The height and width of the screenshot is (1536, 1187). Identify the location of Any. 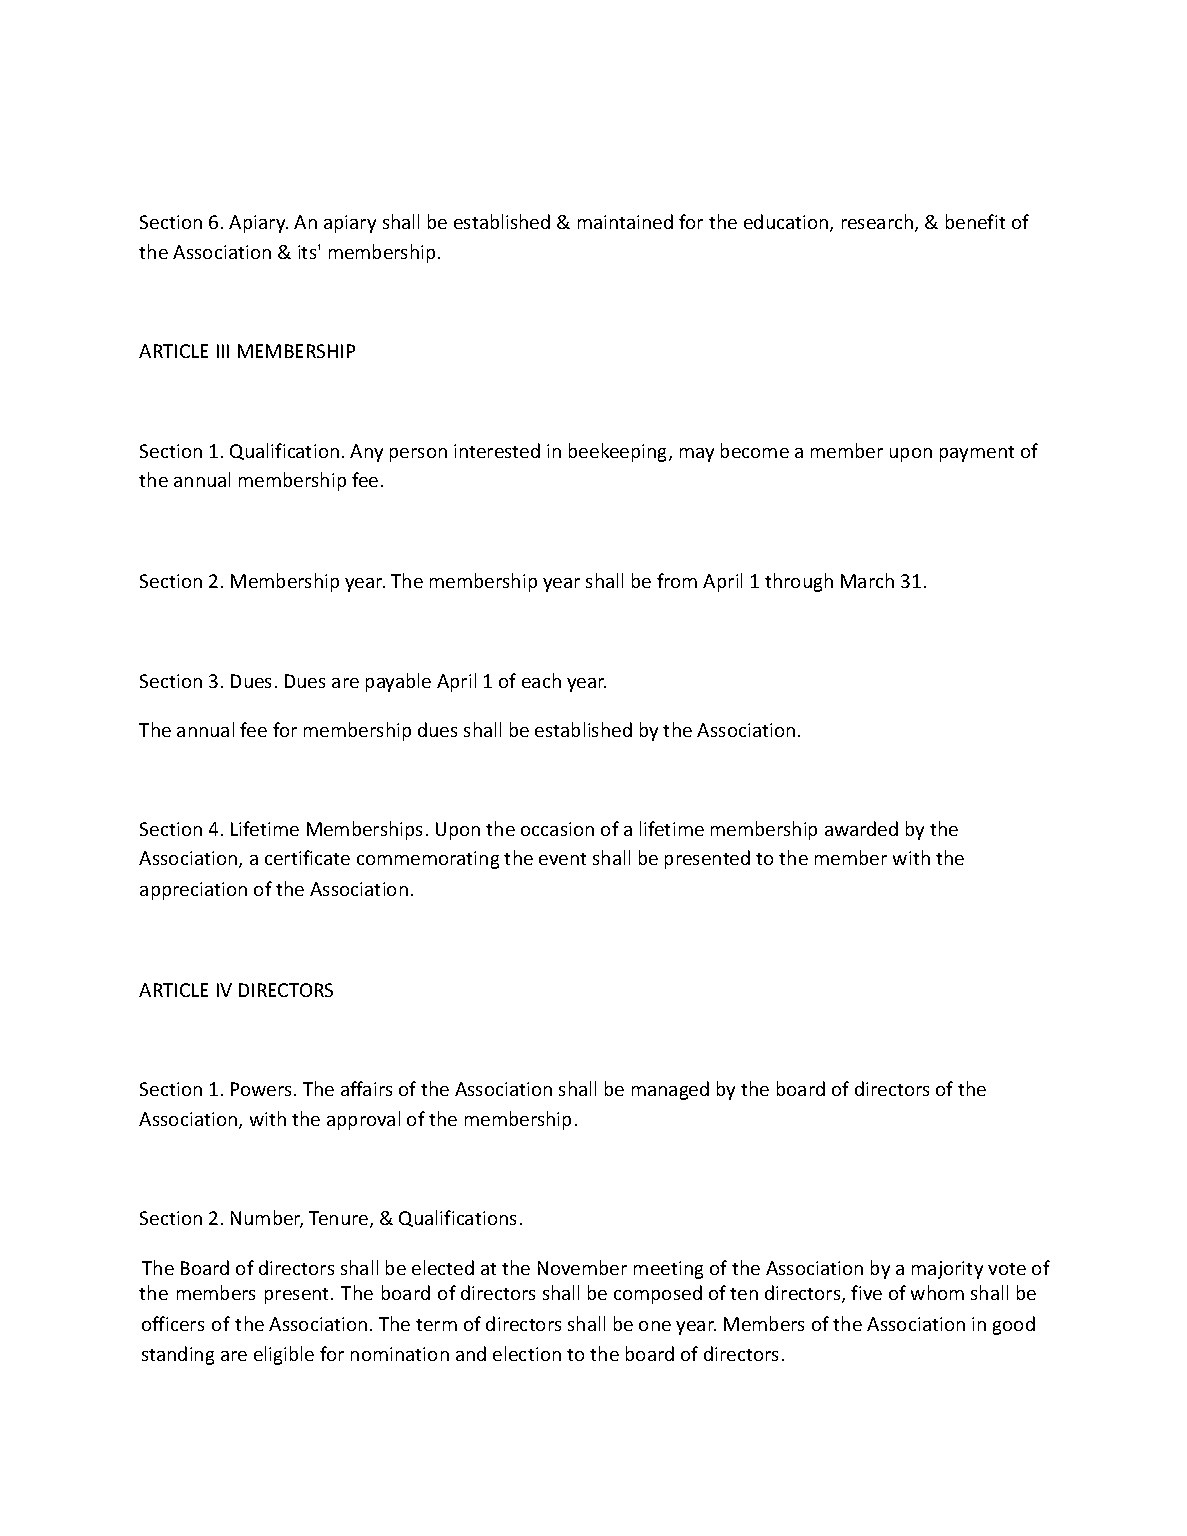
(366, 453).
